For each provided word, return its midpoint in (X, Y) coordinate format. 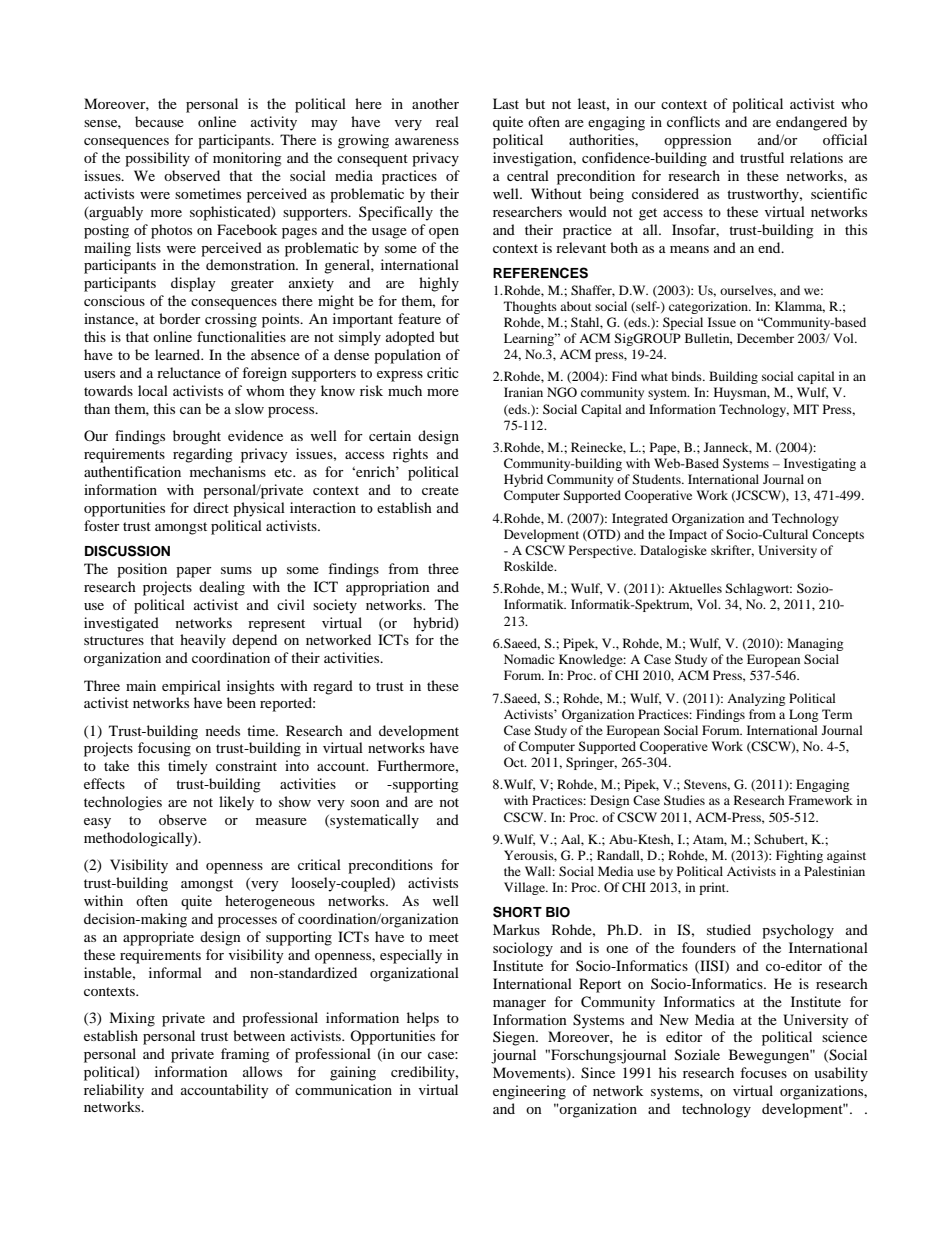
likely (236, 803)
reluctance (189, 372)
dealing (222, 588)
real (447, 121)
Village (525, 888)
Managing (815, 644)
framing (245, 1055)
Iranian (523, 392)
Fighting (799, 856)
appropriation (388, 588)
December (765, 338)
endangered (811, 123)
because (159, 121)
